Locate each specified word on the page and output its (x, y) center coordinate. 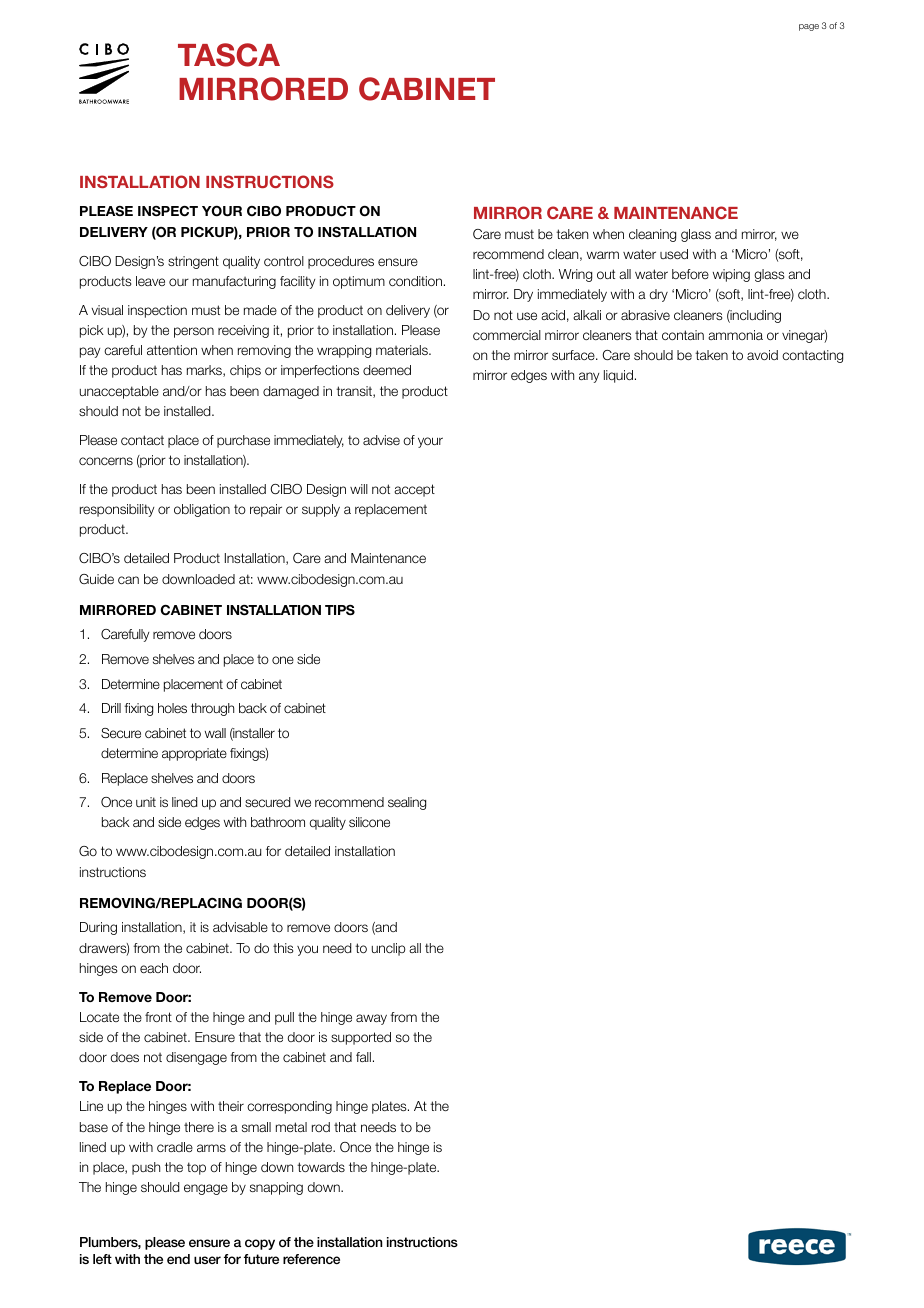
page (809, 27)
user (207, 1260)
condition (415, 281)
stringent (193, 262)
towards (321, 1167)
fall (363, 1057)
